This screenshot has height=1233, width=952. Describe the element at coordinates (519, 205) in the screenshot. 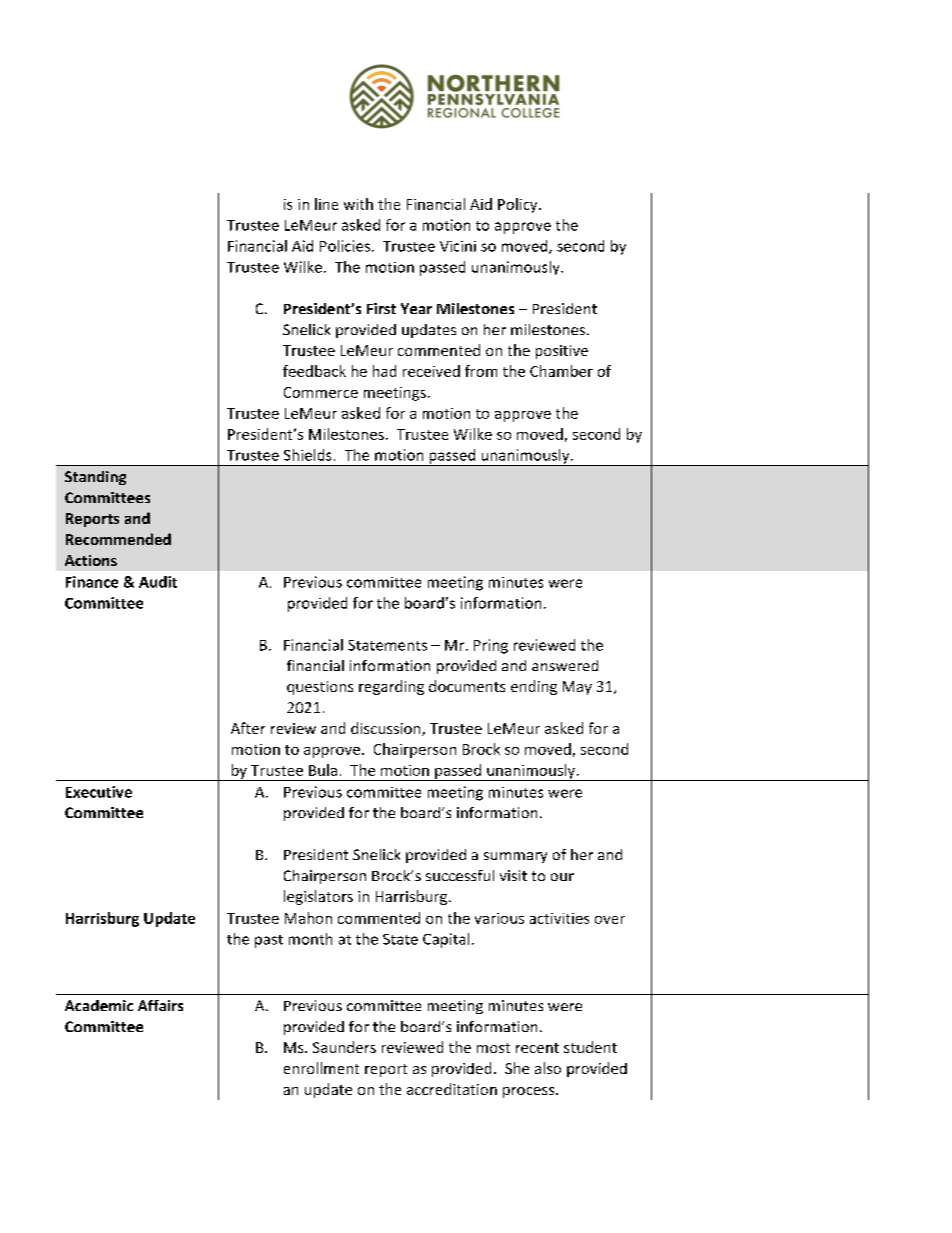

I see `Policy` at that location.
